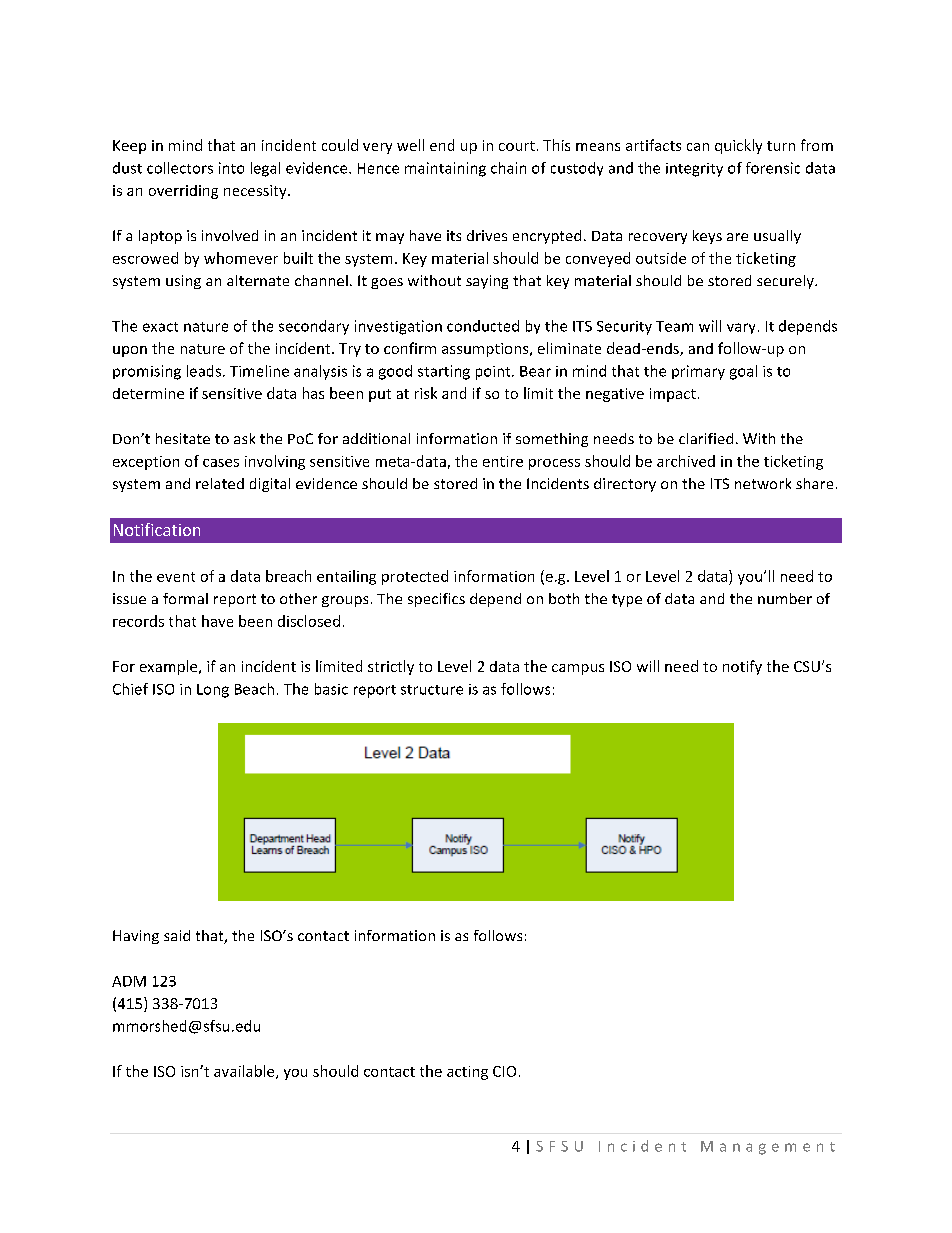 The height and width of the screenshot is (1233, 952). Describe the element at coordinates (742, 667) in the screenshot. I see `notify` at that location.
